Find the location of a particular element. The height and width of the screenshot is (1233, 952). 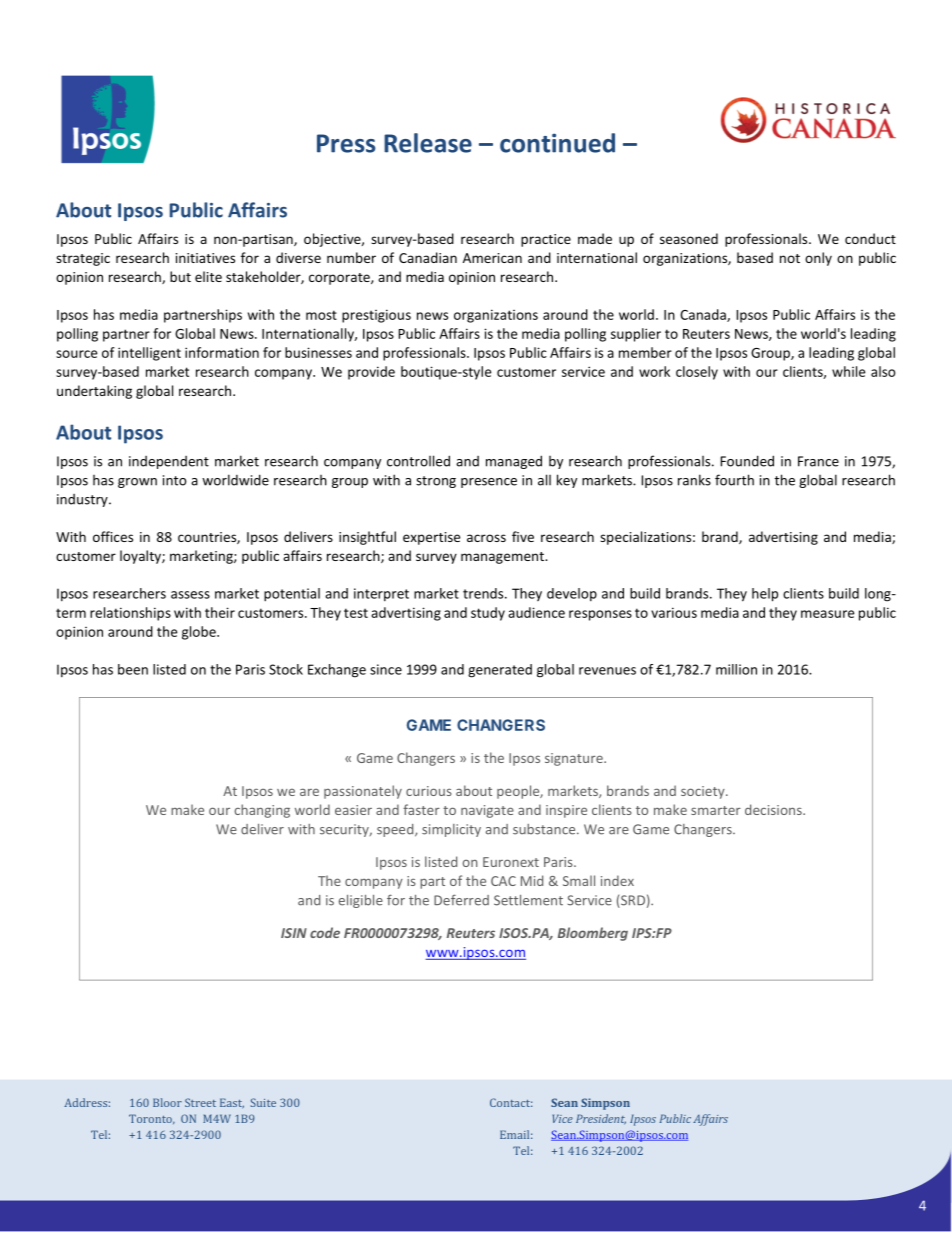

Release is located at coordinates (428, 143).
